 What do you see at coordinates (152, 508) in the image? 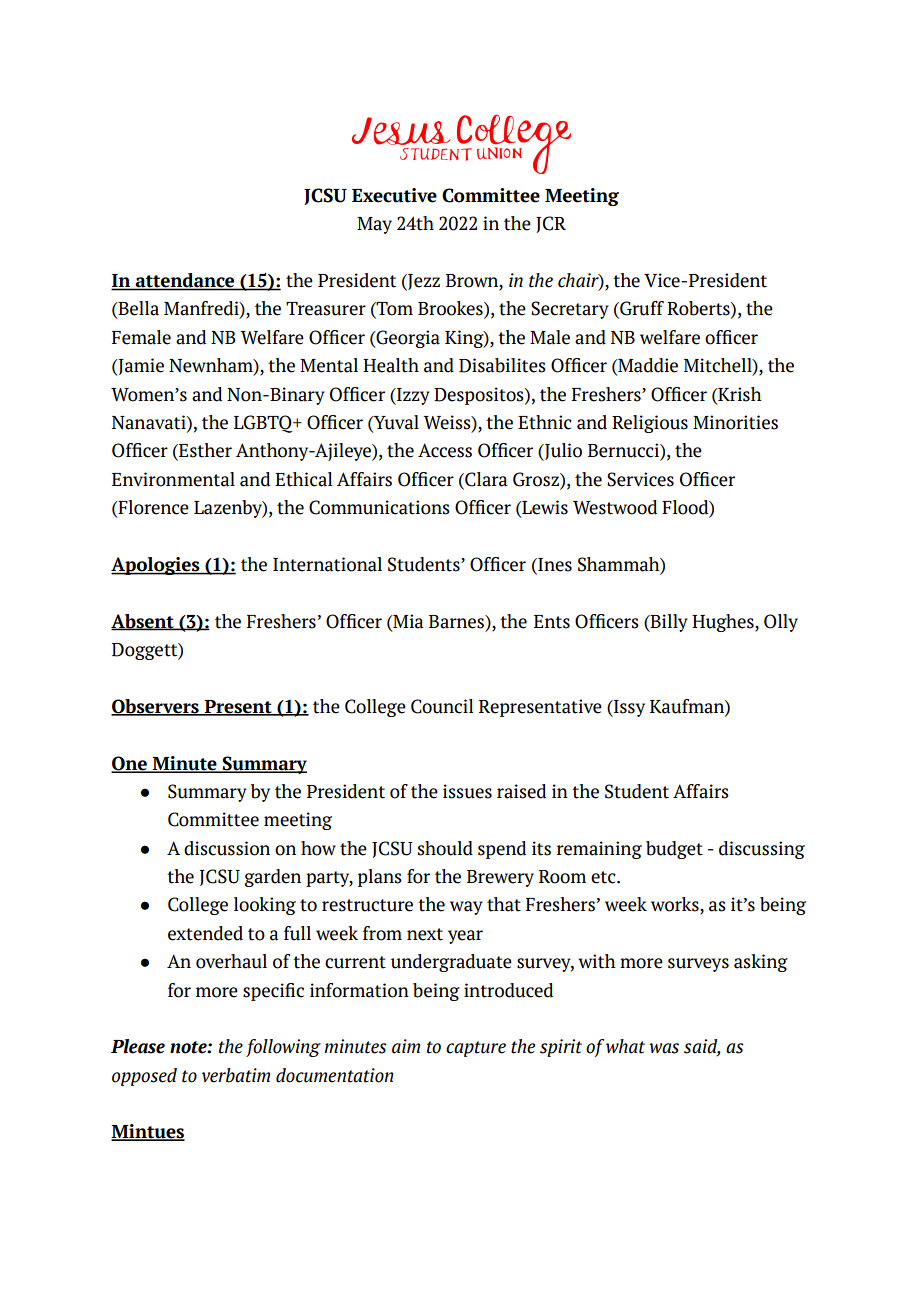
I see `Florence` at bounding box center [152, 508].
